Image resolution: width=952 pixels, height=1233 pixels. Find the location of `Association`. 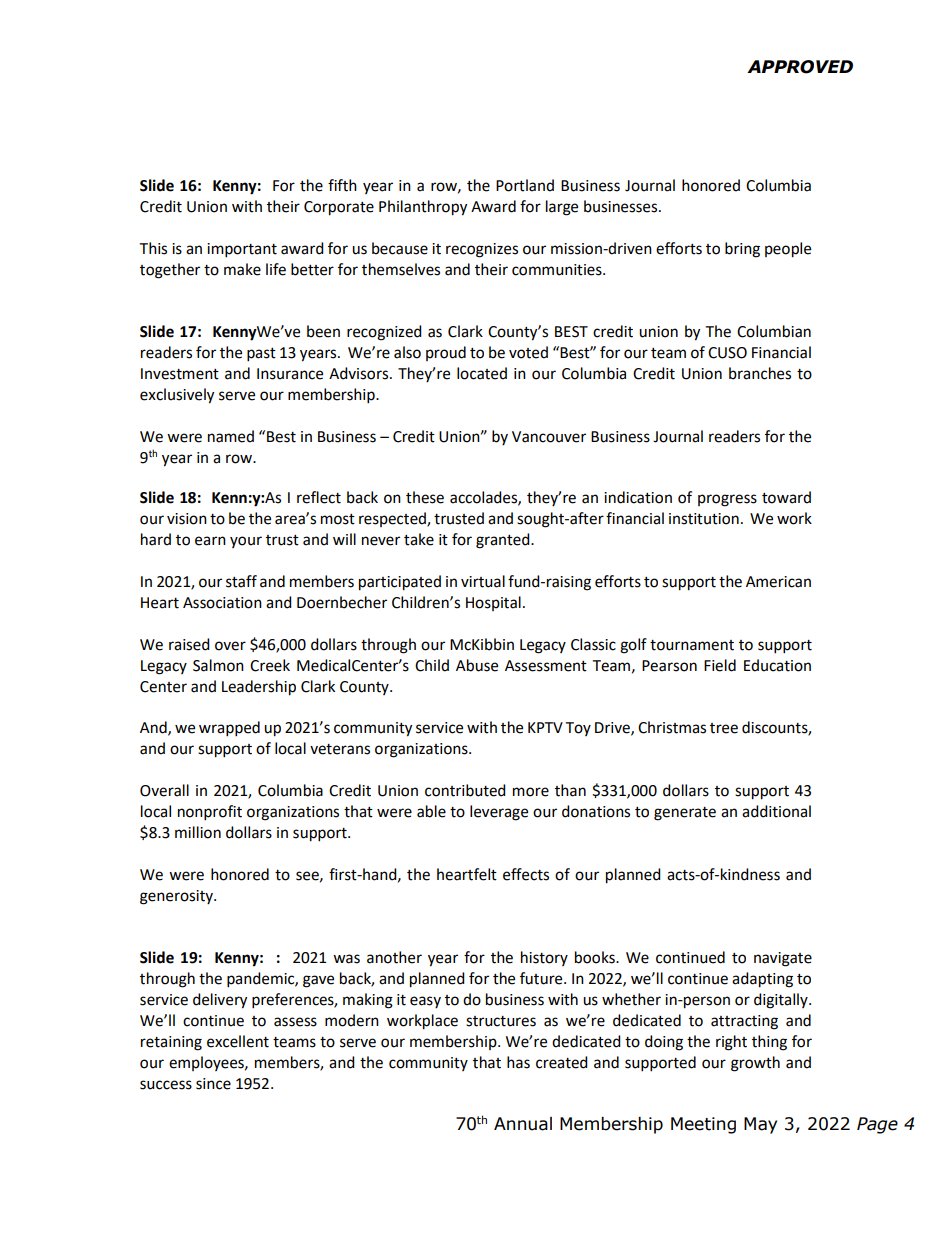

Association is located at coordinates (222, 603).
